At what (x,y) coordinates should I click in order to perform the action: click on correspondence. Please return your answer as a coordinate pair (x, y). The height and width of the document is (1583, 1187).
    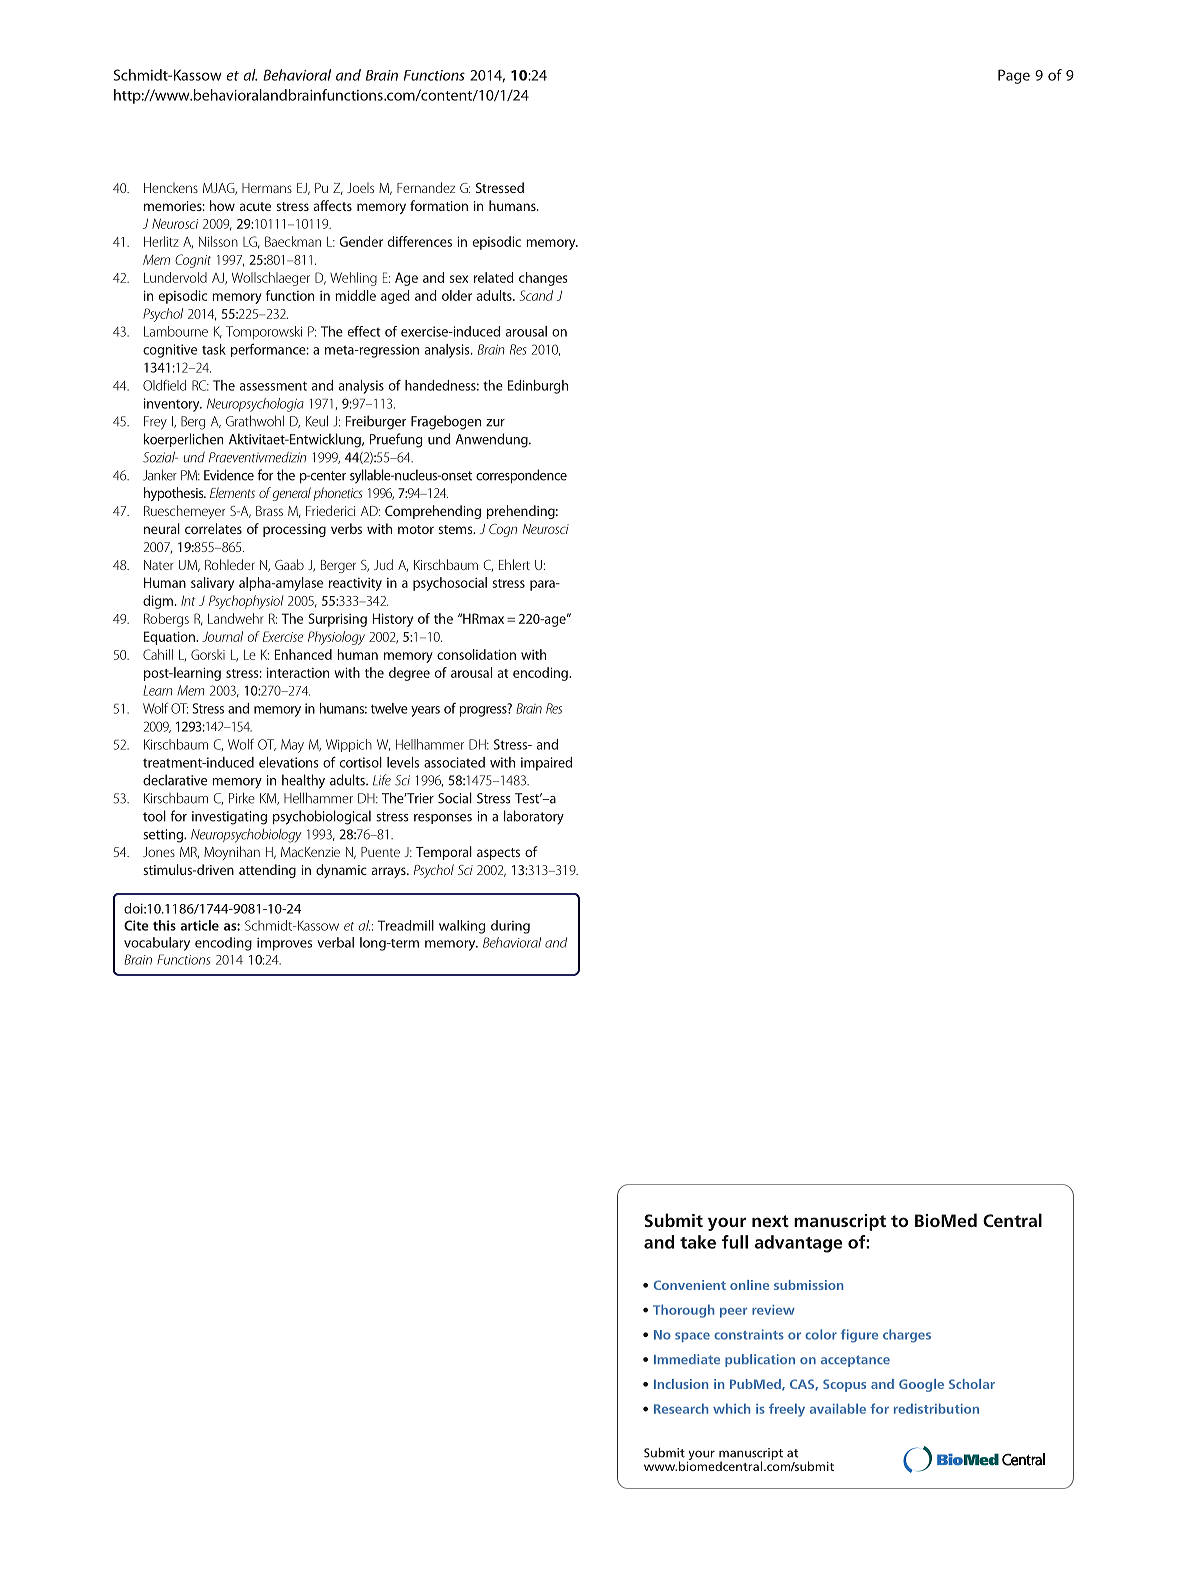
    Looking at the image, I should click on (521, 476).
